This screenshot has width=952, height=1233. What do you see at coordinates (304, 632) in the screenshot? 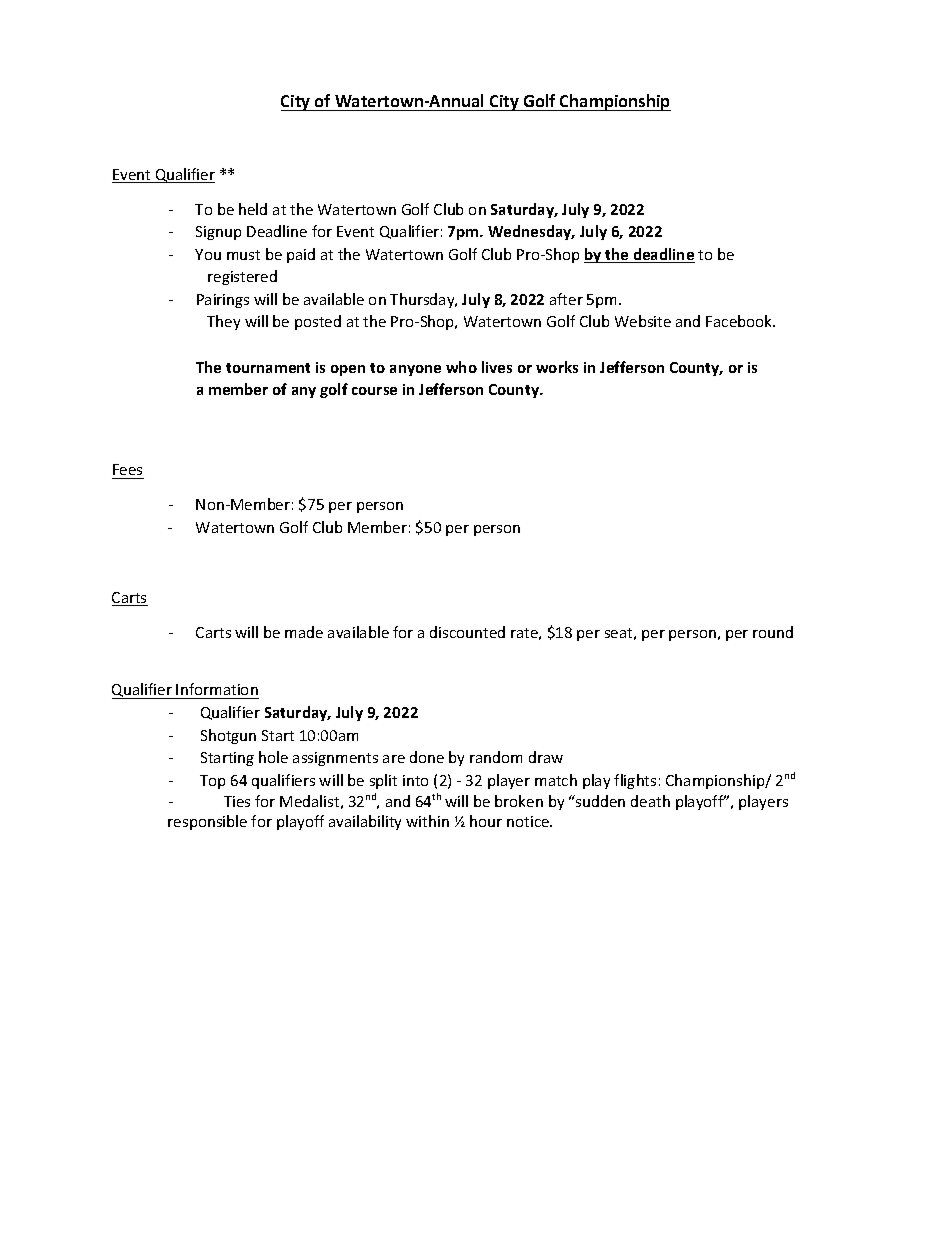
I see `made` at bounding box center [304, 632].
